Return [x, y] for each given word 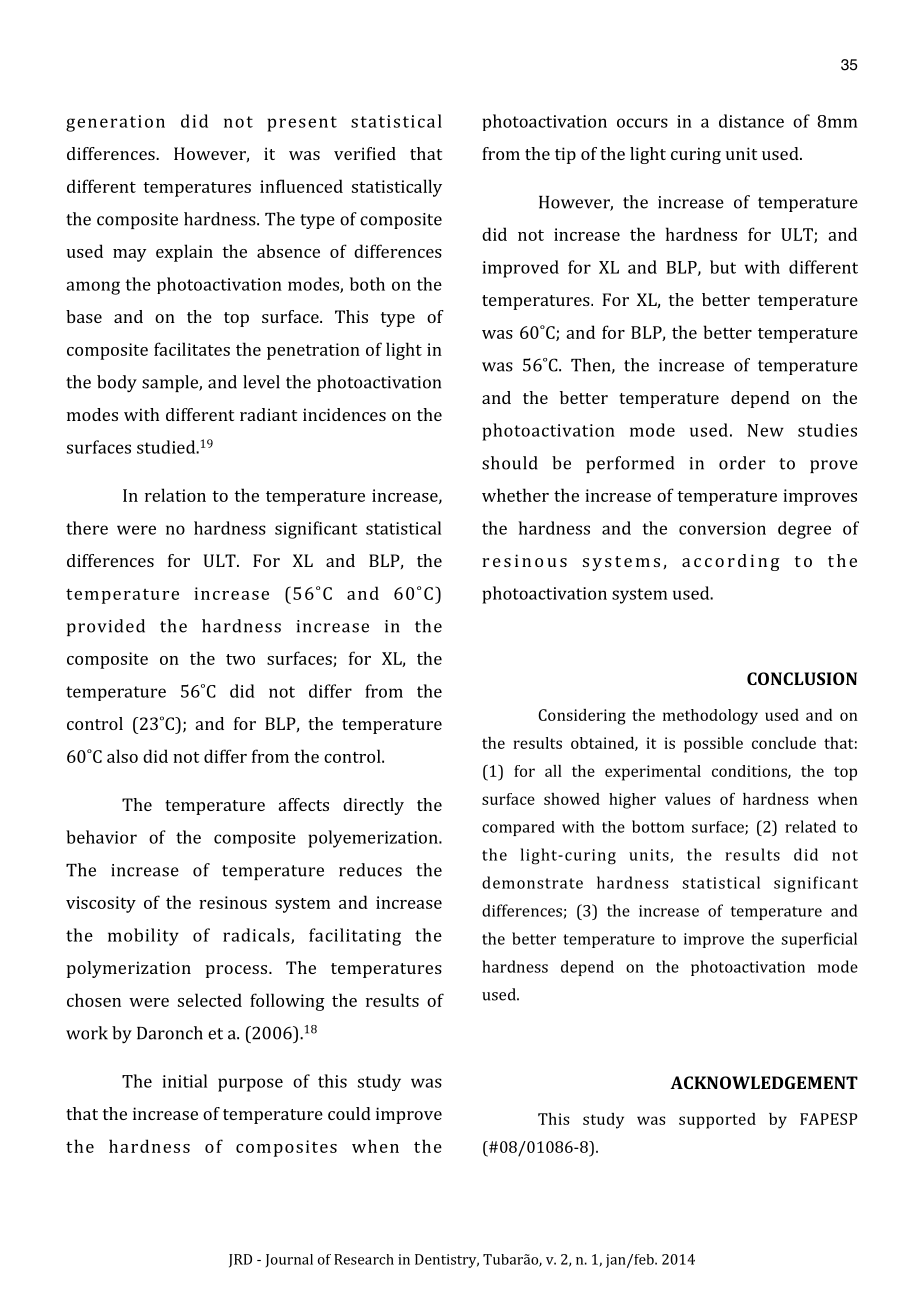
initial [185, 1081]
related [810, 826]
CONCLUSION [802, 678]
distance [751, 121]
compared [518, 828]
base [84, 316]
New [765, 430]
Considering [582, 717]
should [510, 463]
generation [115, 123]
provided [106, 627]
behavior [101, 837]
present [302, 124]
